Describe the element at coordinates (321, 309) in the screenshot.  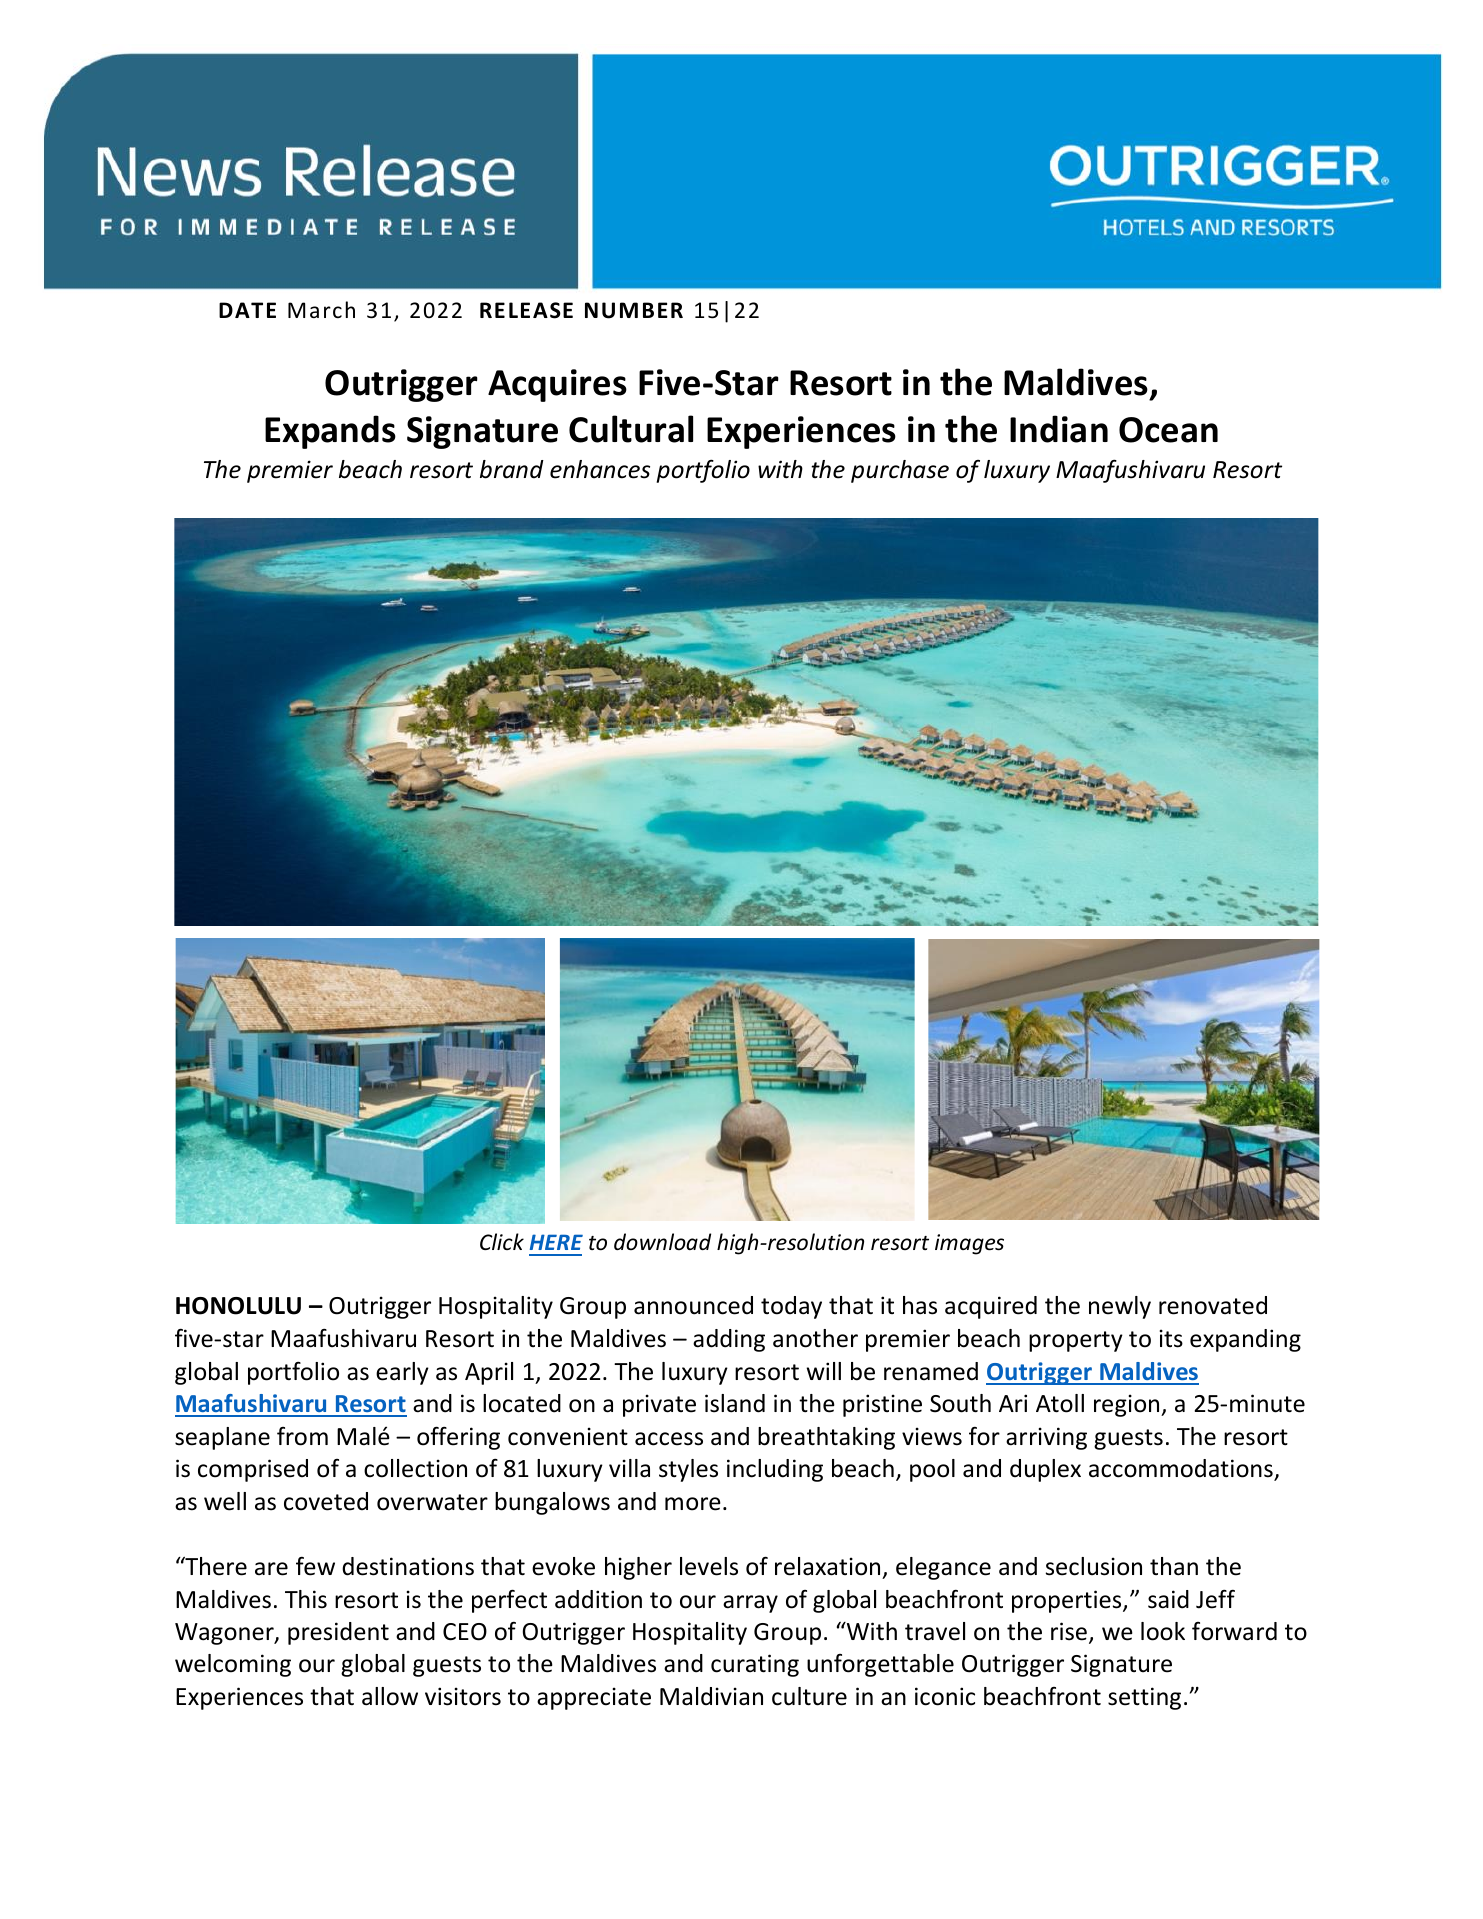
I see `March` at that location.
